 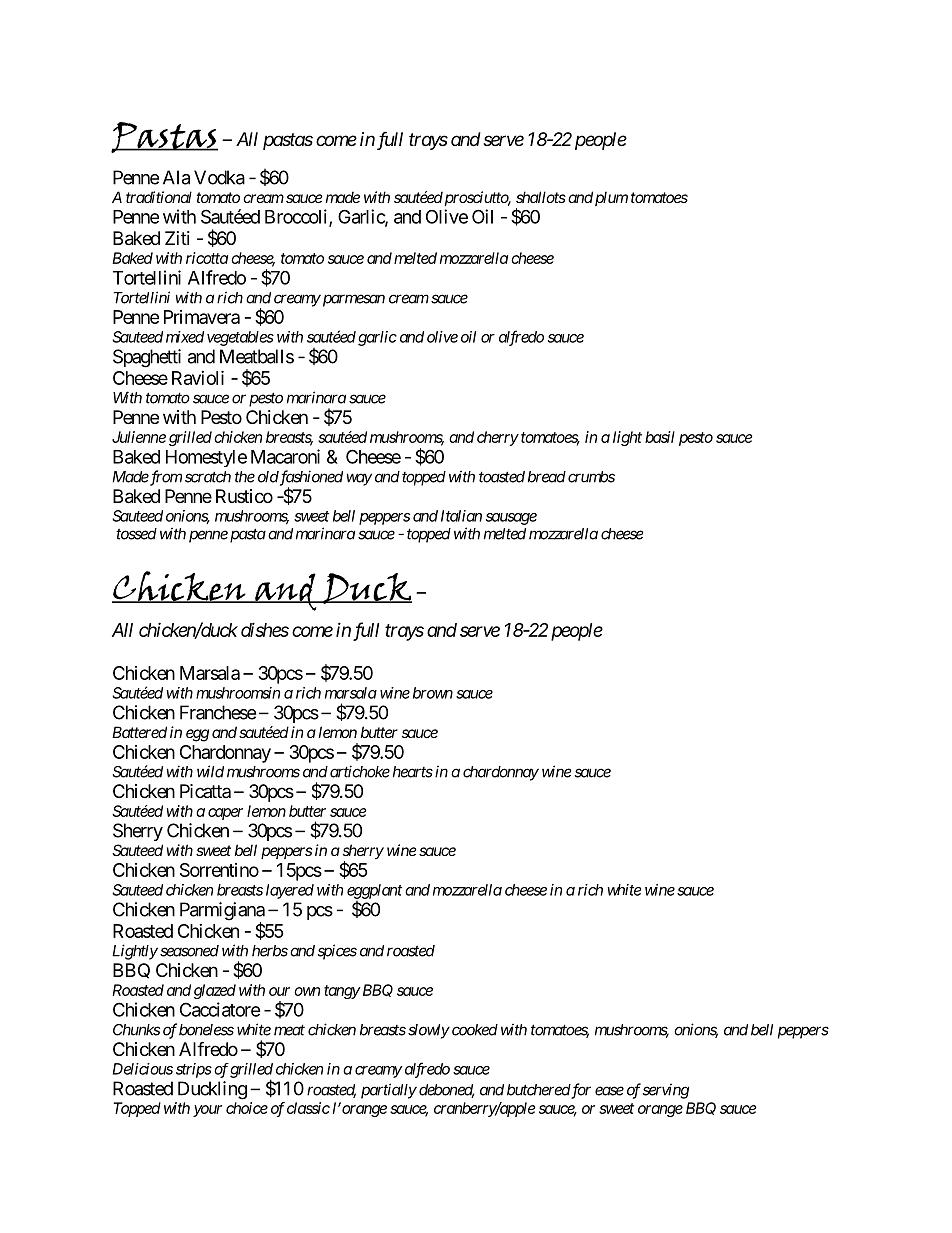 What do you see at coordinates (591, 477) in the screenshot?
I see `crumbs` at bounding box center [591, 477].
